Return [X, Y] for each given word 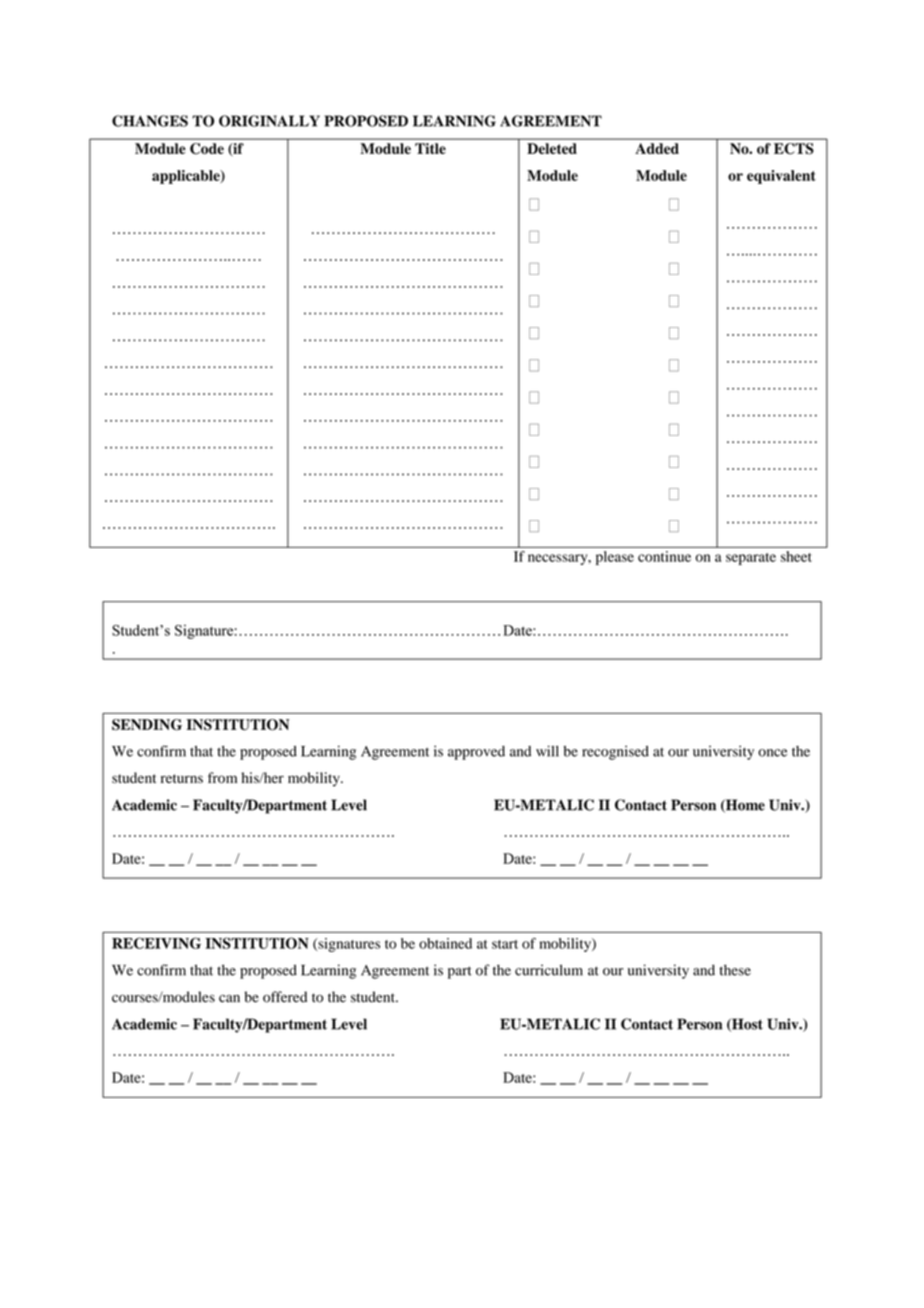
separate [751, 559]
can [229, 999]
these [735, 970]
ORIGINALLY [269, 121]
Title [430, 148]
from [222, 777]
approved [476, 753]
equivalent [781, 177]
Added [657, 148]
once [772, 753]
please [615, 558]
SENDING [147, 725]
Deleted [552, 148]
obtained [445, 943]
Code [207, 149]
